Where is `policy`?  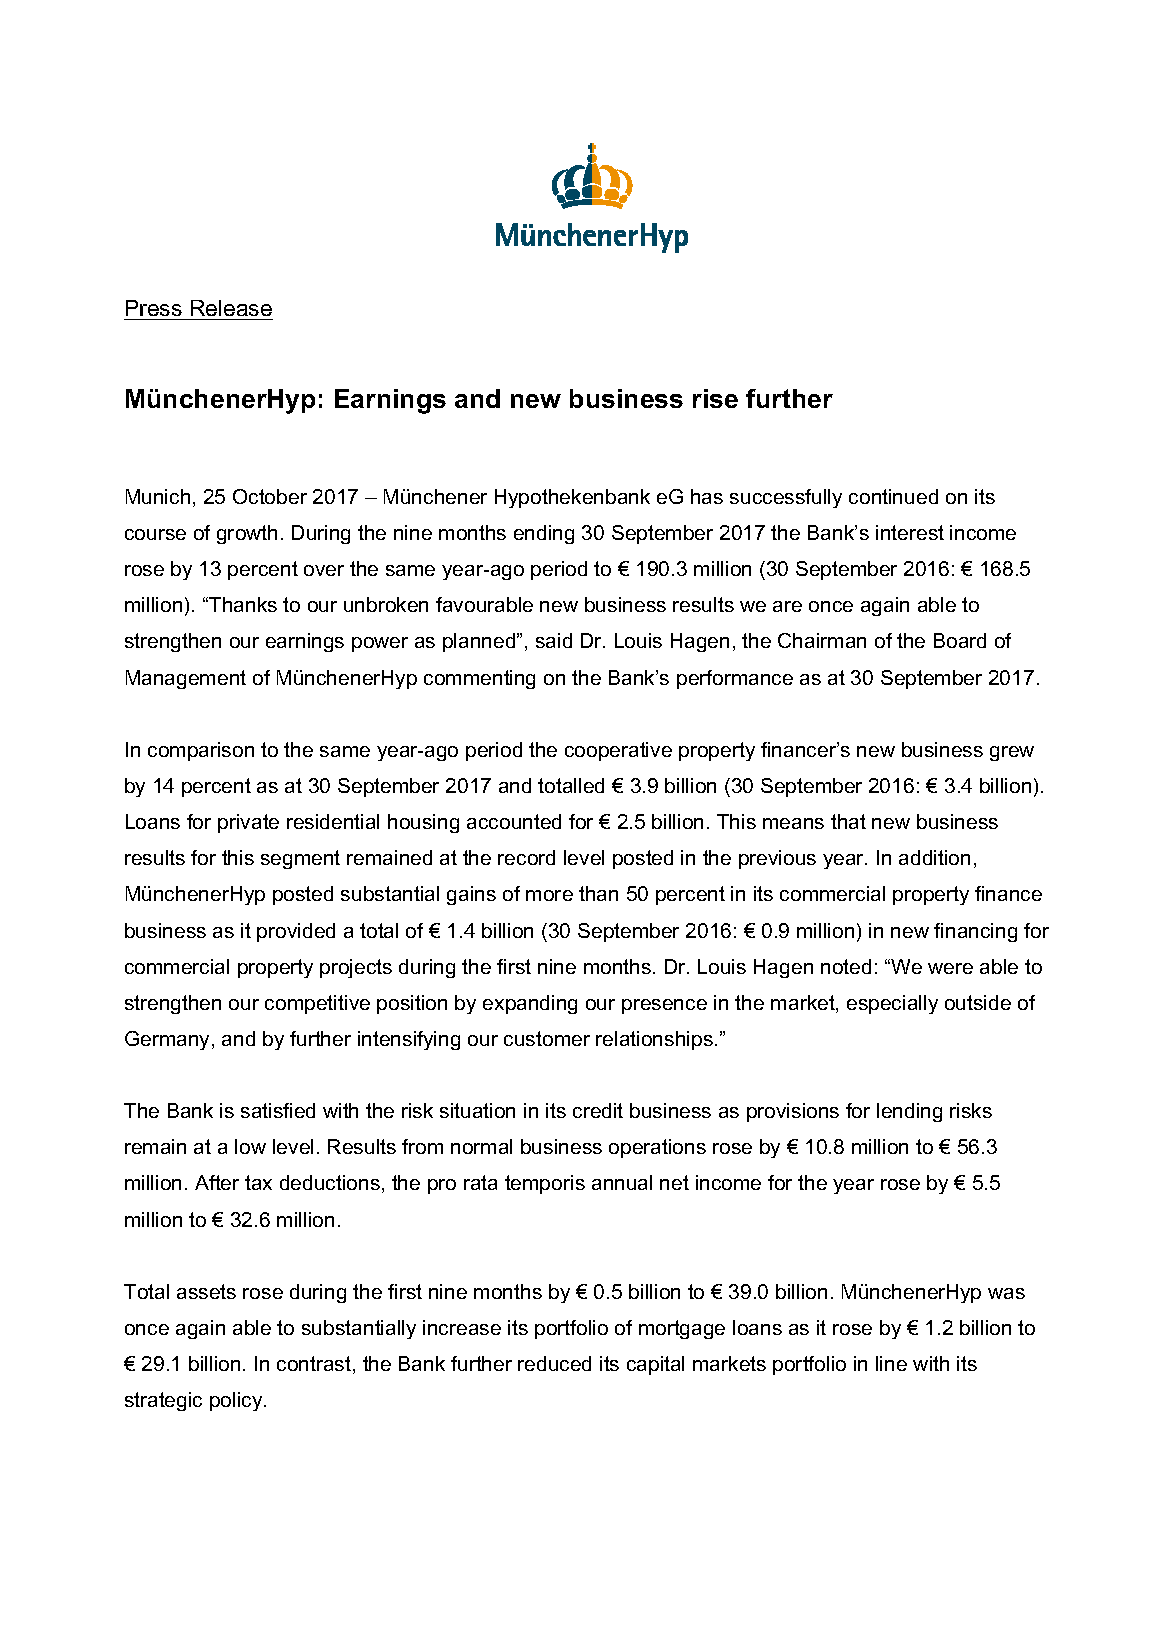 policy is located at coordinates (237, 1401).
